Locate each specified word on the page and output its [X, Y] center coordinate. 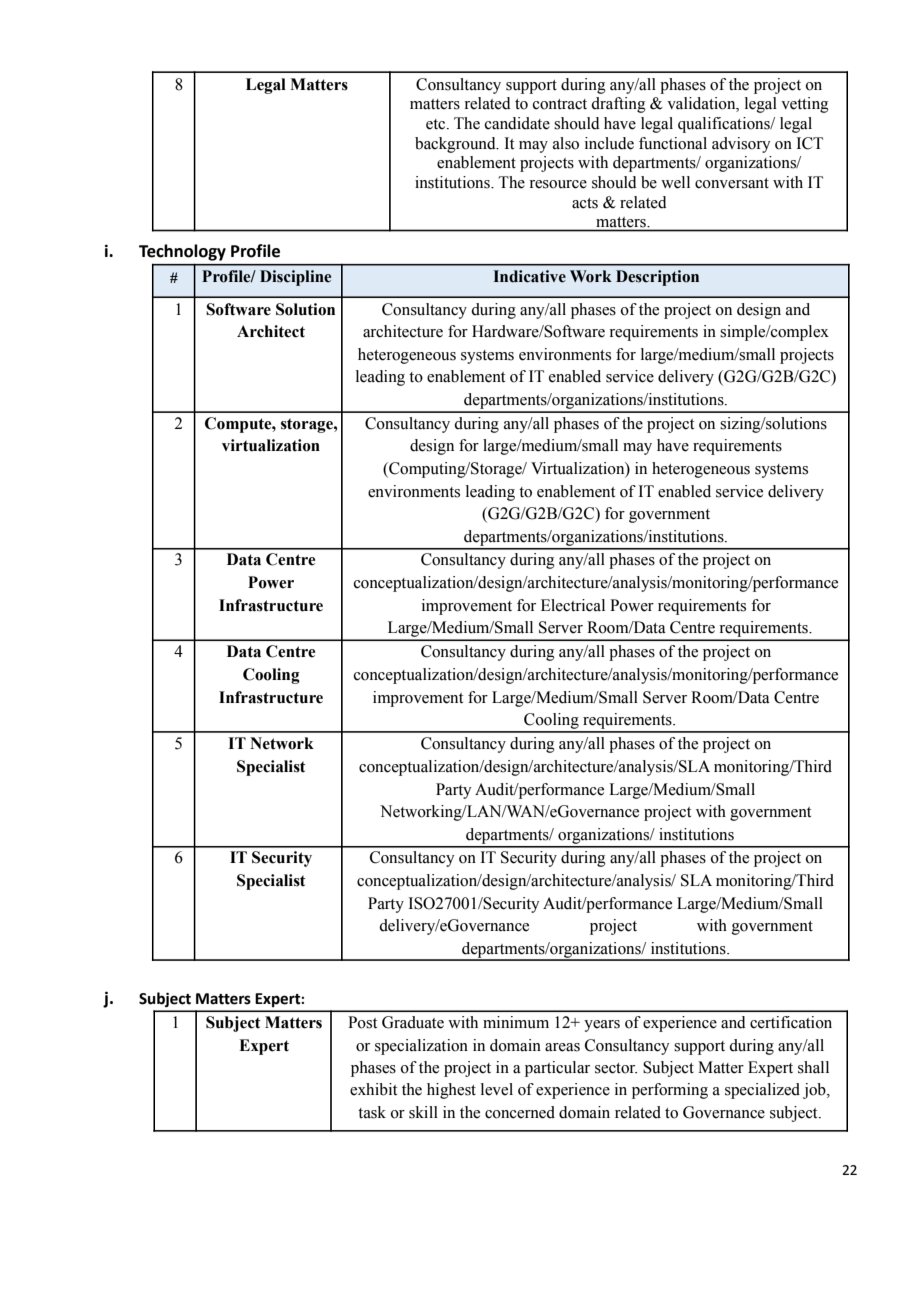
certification [791, 1022]
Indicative [529, 276]
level [497, 1089]
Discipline [295, 278]
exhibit [373, 1089]
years [602, 1026]
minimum [516, 1022]
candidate [517, 123]
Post [362, 1022]
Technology [182, 252]
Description [657, 278]
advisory [741, 145]
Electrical [573, 605]
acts [585, 203]
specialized [762, 1091]
